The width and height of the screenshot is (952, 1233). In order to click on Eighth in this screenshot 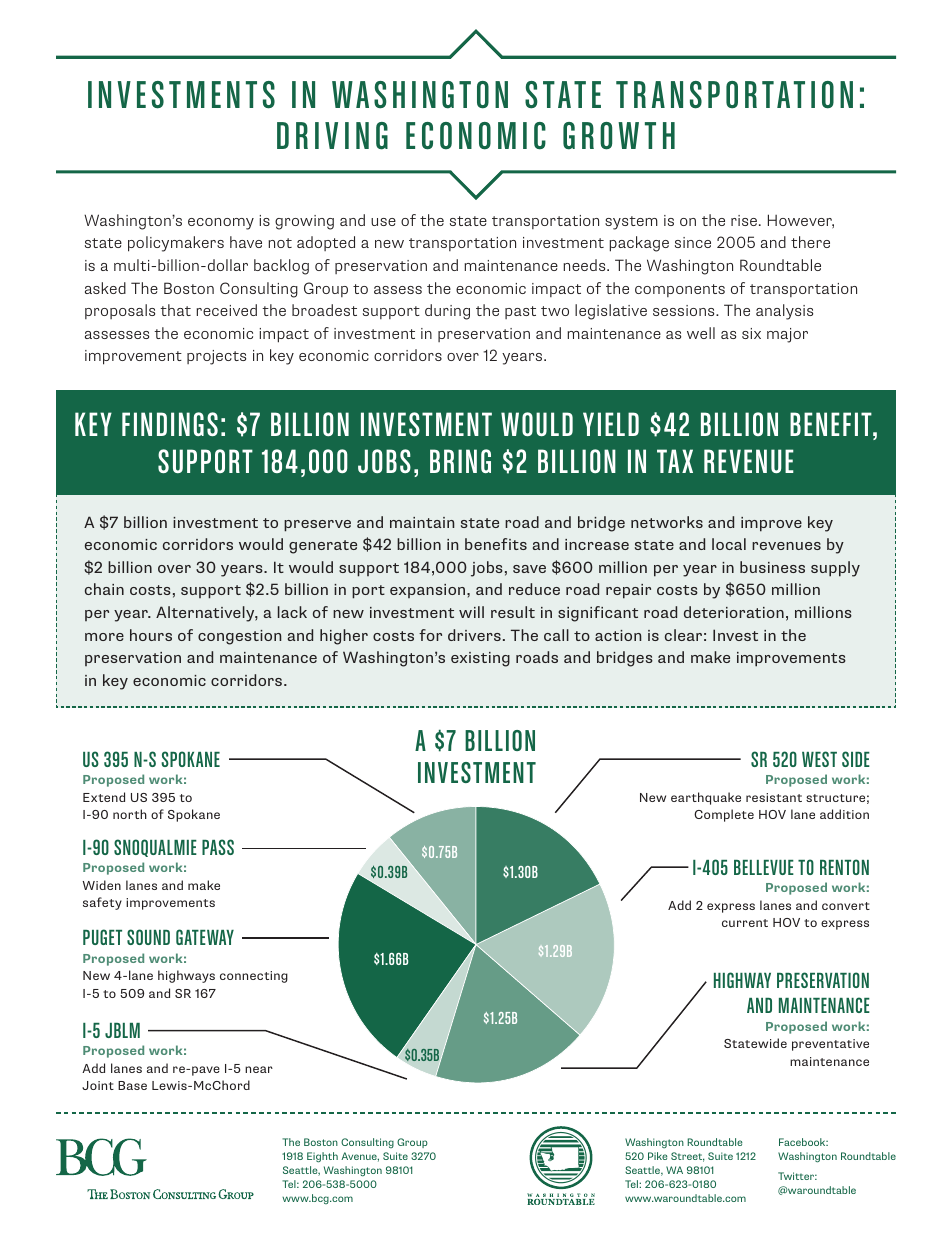, I will do `click(322, 1157)`.
